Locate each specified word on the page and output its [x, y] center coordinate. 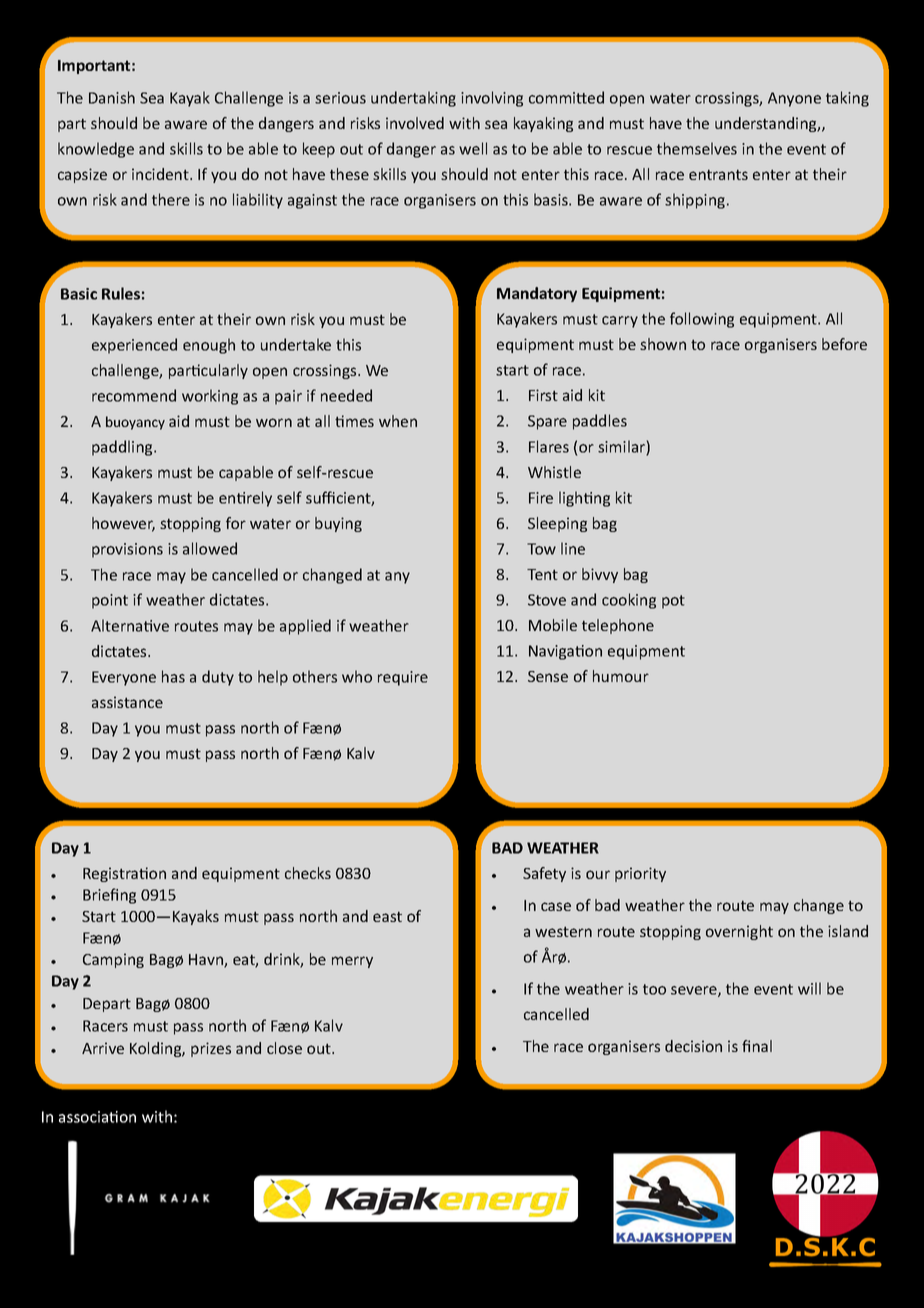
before [844, 344]
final [757, 1046]
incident [161, 174]
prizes [211, 1049]
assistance [127, 702]
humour [621, 676]
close [284, 1048]
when [398, 421]
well [473, 148]
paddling [123, 448]
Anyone [794, 99]
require [403, 678]
